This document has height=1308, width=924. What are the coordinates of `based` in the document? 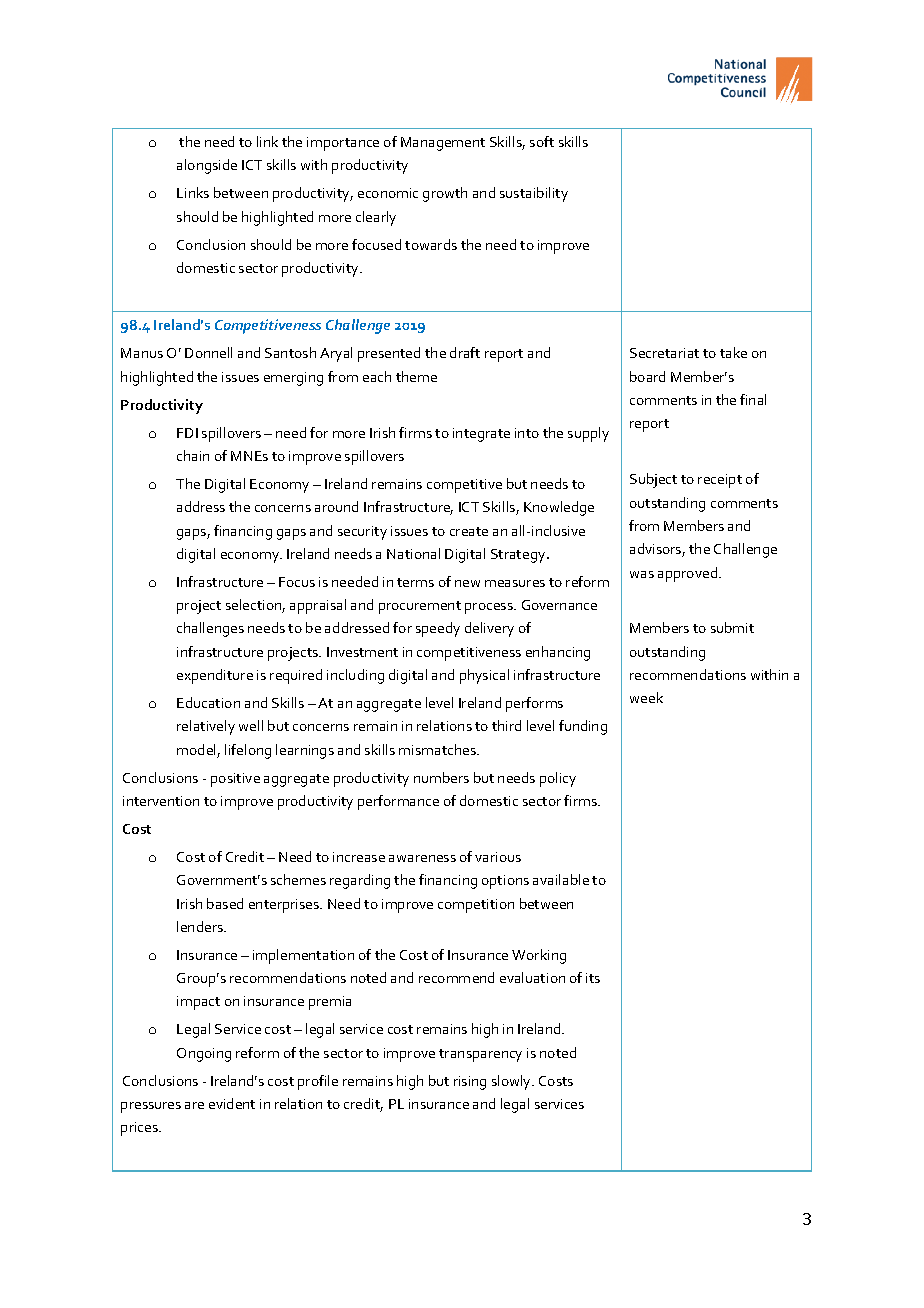 It's located at (225, 903).
